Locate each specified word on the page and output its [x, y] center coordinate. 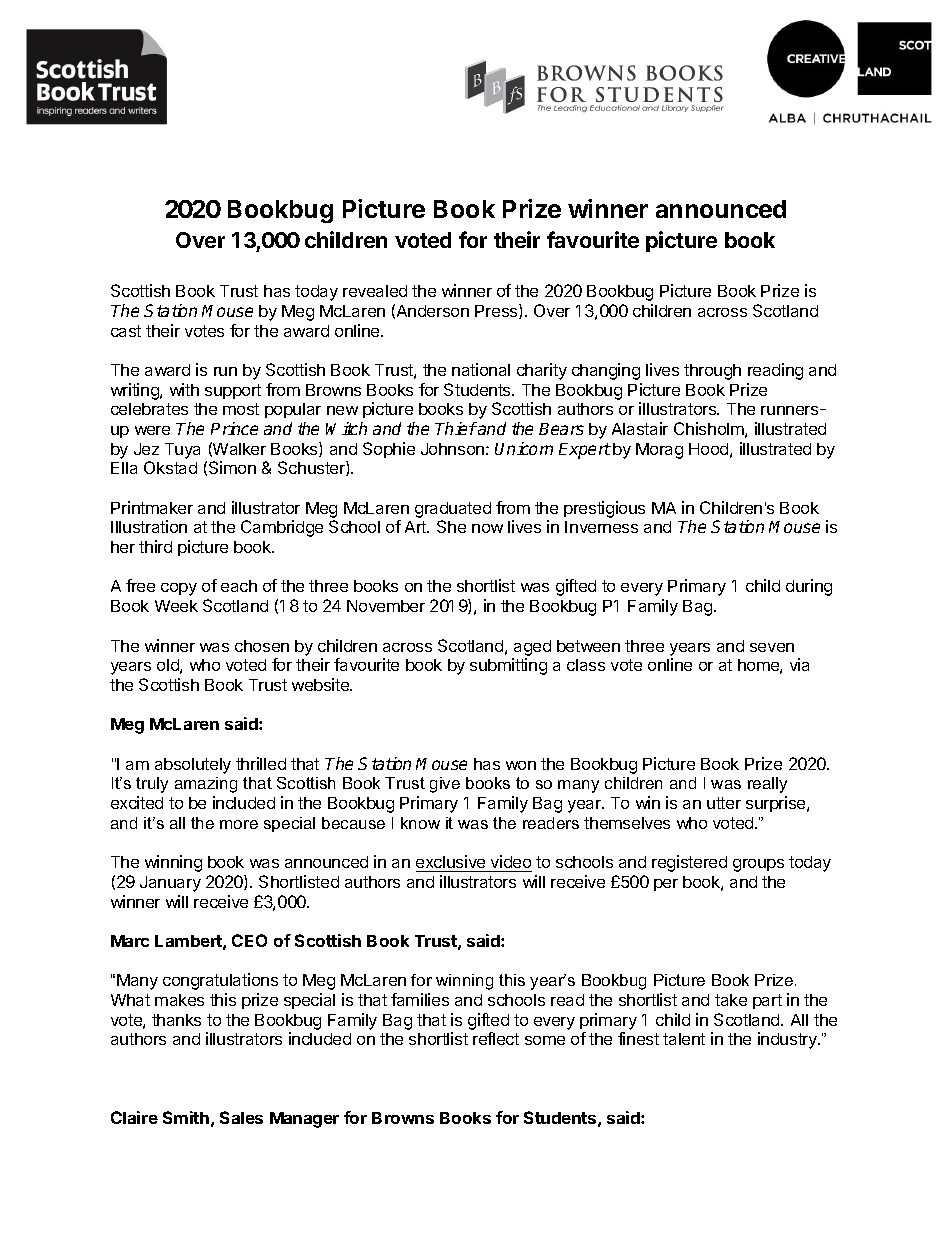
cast [126, 331]
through [712, 372]
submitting [508, 666]
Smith [186, 1117]
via [799, 664]
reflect [496, 1038]
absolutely [193, 766]
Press [497, 311]
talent [684, 1039]
